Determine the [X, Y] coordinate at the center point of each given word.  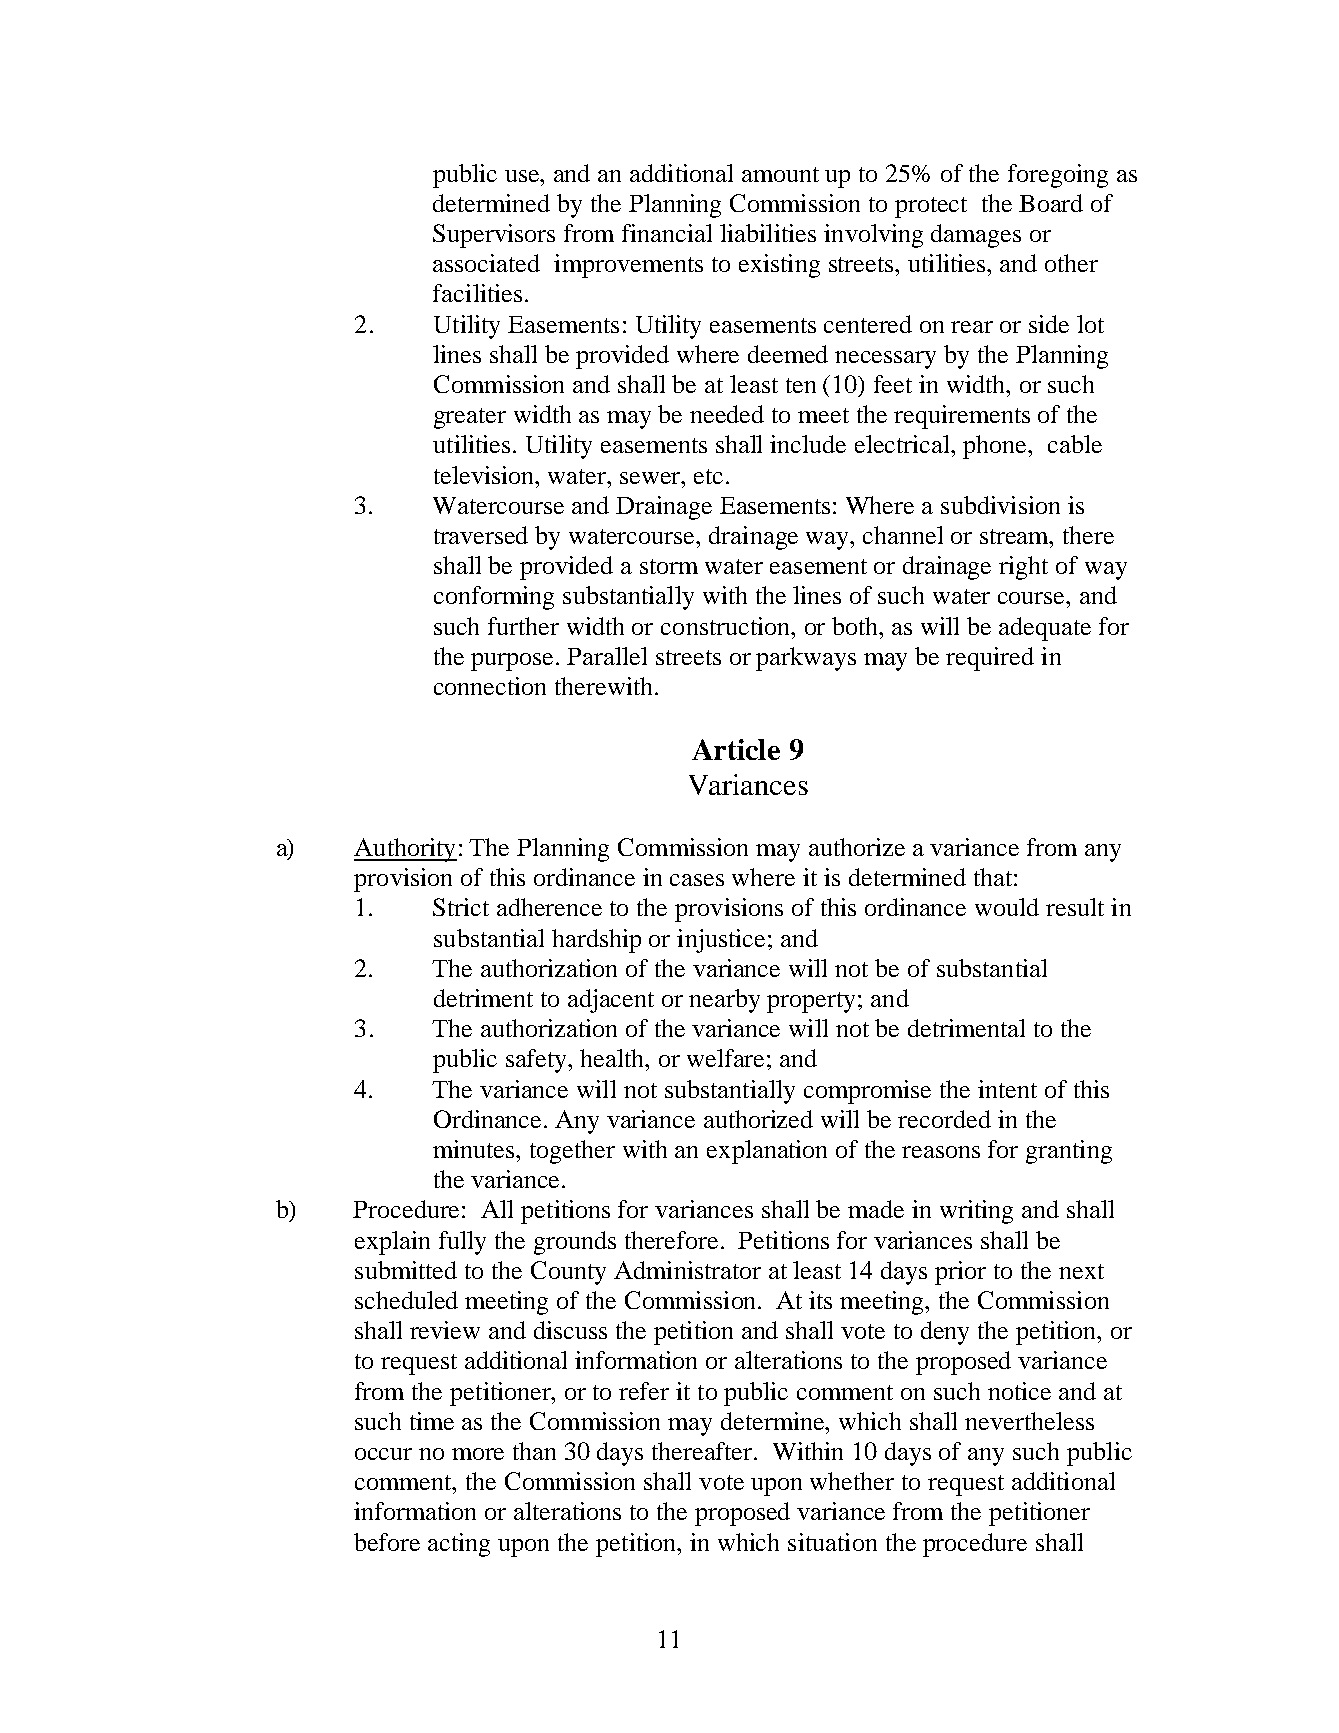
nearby [724, 1001]
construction [727, 626]
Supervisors [494, 236]
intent [1007, 1089]
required [990, 659]
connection [490, 686]
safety [538, 1061]
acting [459, 1545]
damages [976, 236]
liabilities [768, 233]
